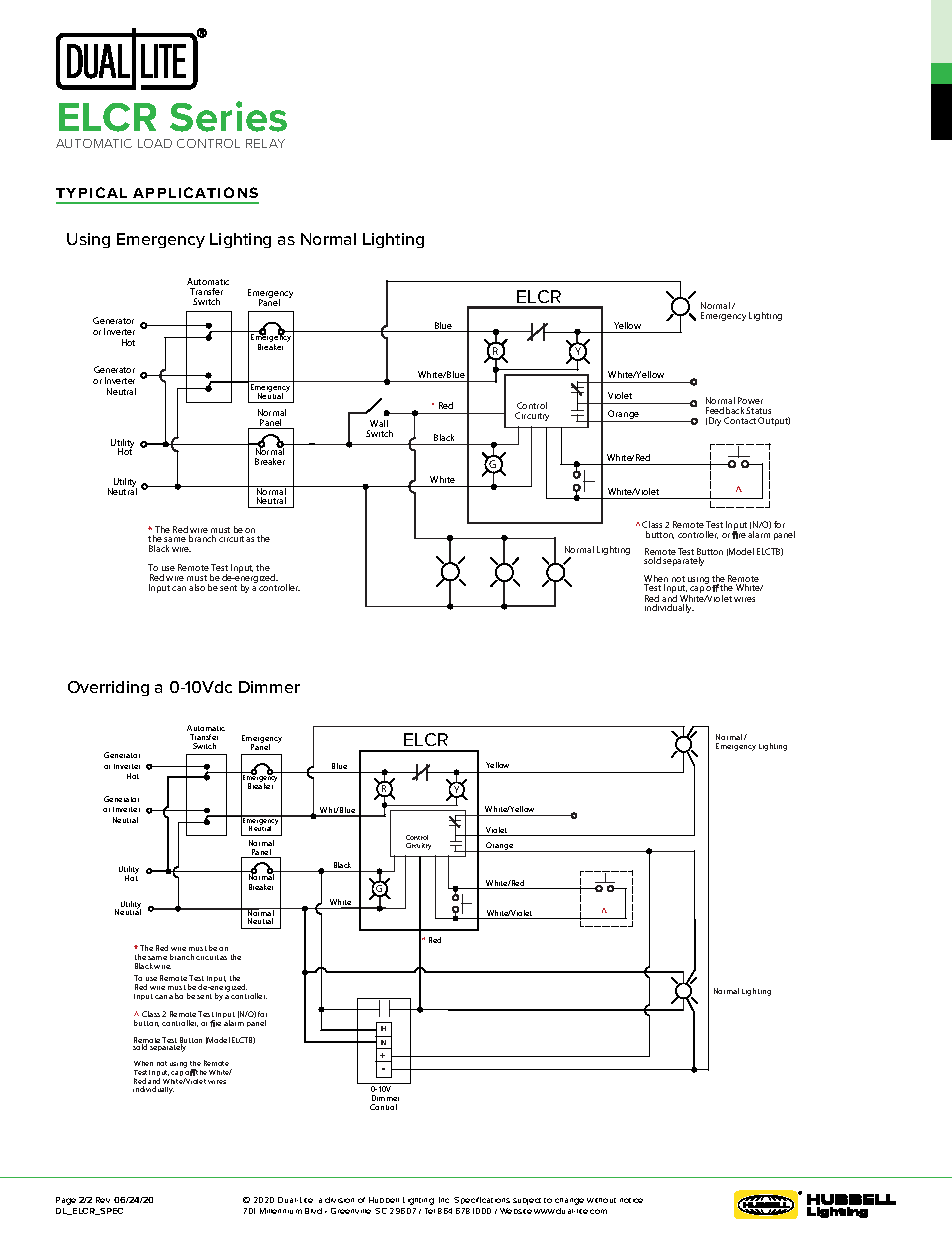 The width and height of the screenshot is (952, 1233). Describe the element at coordinates (155, 143) in the screenshot. I see `LOAD` at that location.
